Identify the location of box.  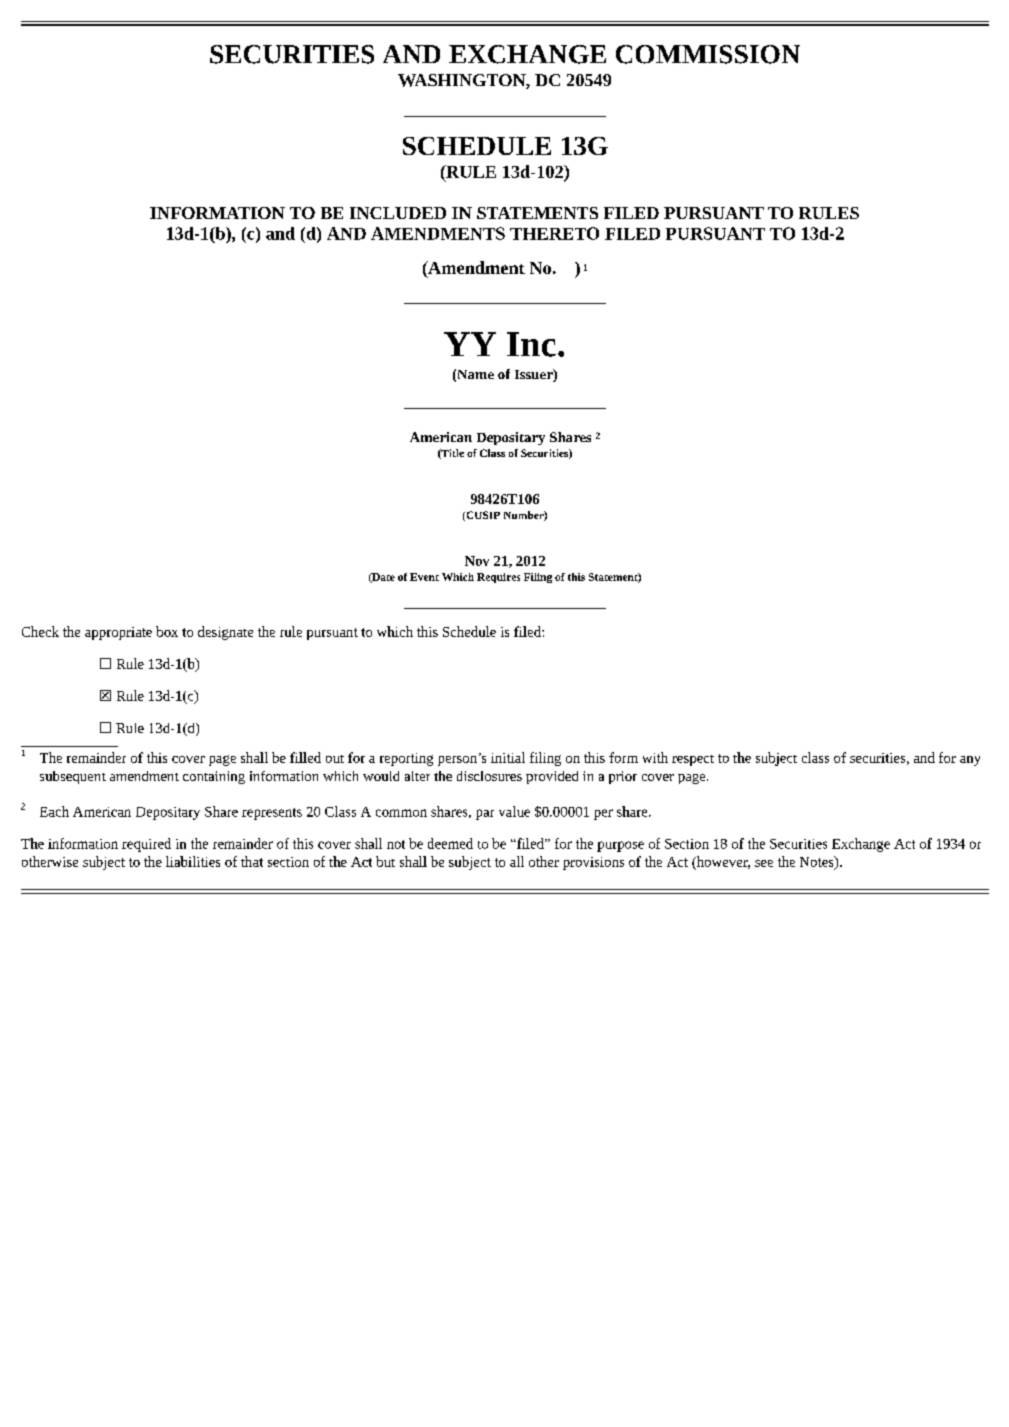
(167, 631).
